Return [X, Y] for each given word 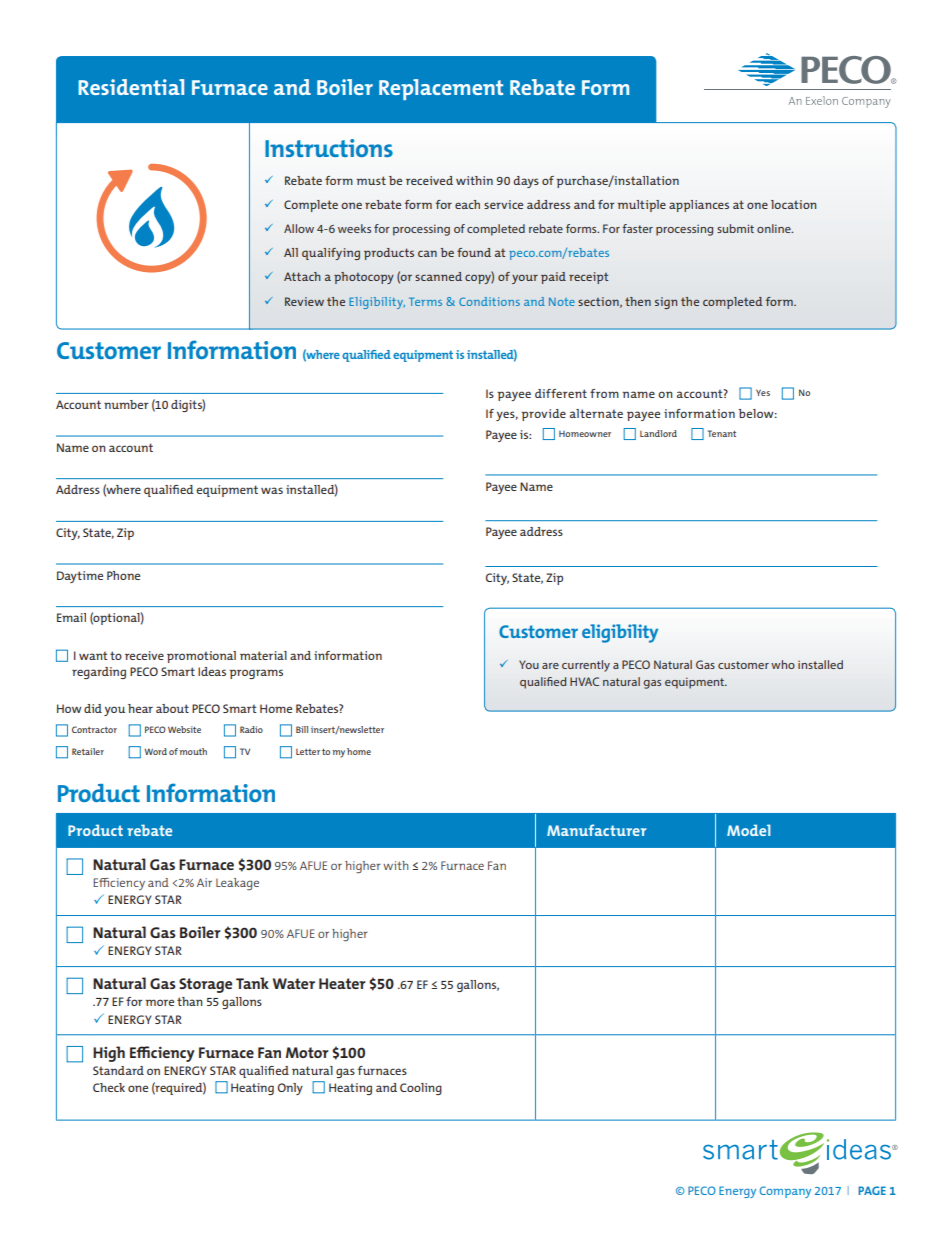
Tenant [721, 433]
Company [785, 1192]
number [126, 404]
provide [543, 415]
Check [109, 1087]
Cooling [421, 1089]
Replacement [441, 89]
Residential [131, 87]
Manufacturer [596, 830]
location [793, 204]
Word [155, 751]
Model [749, 830]
